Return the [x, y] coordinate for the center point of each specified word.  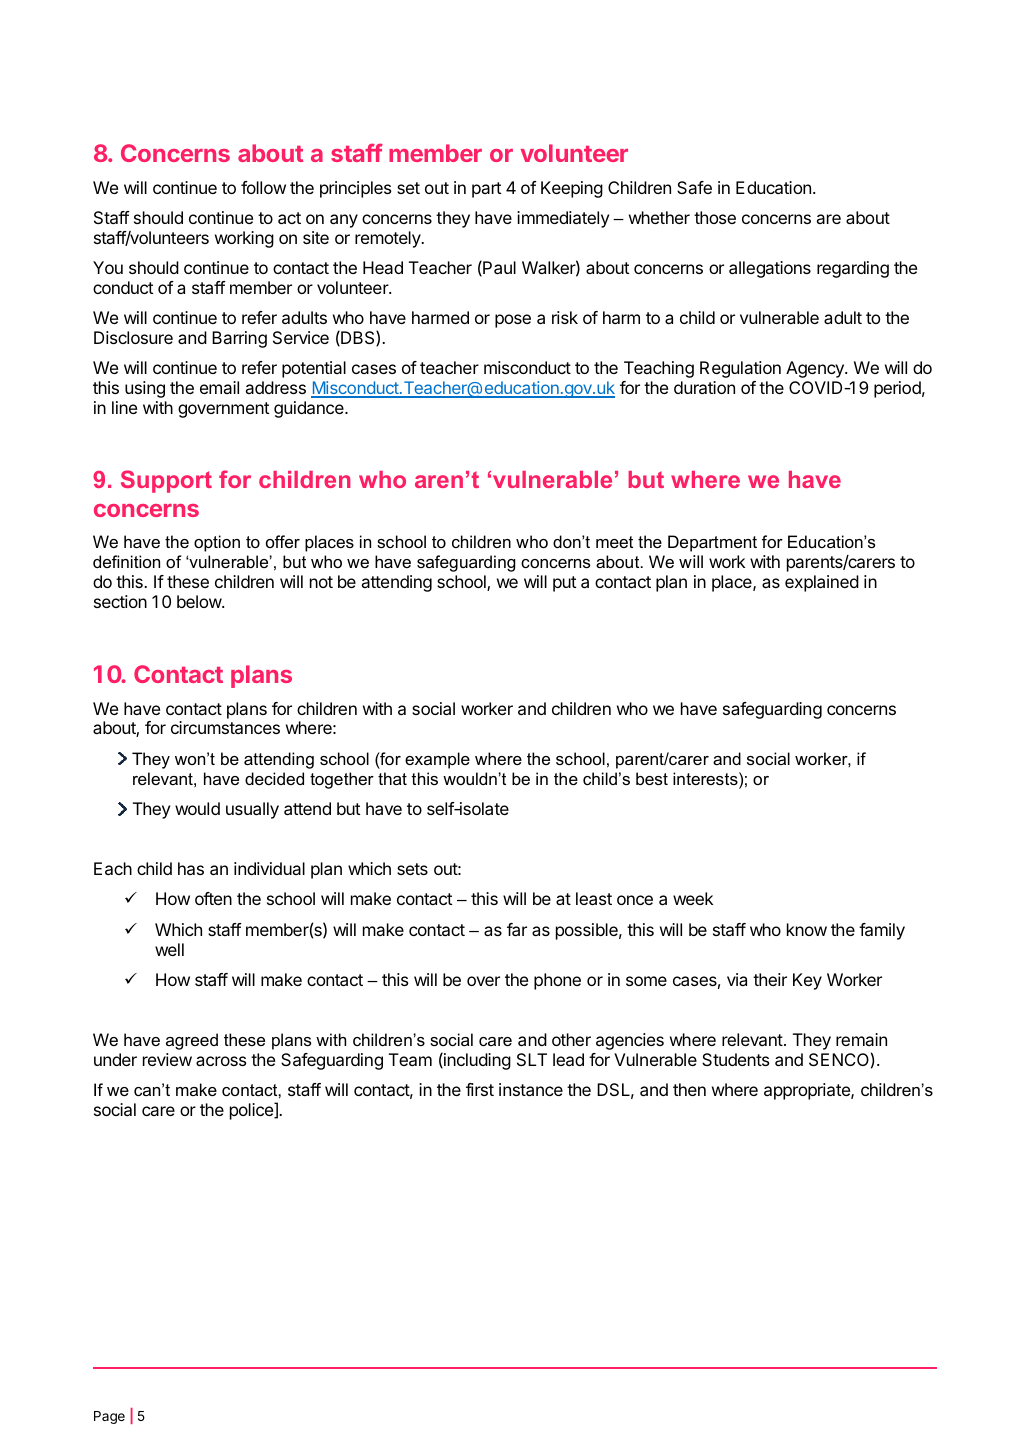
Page [109, 1417]
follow [263, 187]
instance [531, 1089]
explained [822, 583]
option [217, 543]
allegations [770, 269]
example [437, 760]
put [564, 584]
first [480, 1089]
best [652, 778]
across [221, 1061]
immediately [563, 219]
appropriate [808, 1091]
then [689, 1089]
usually [252, 810]
